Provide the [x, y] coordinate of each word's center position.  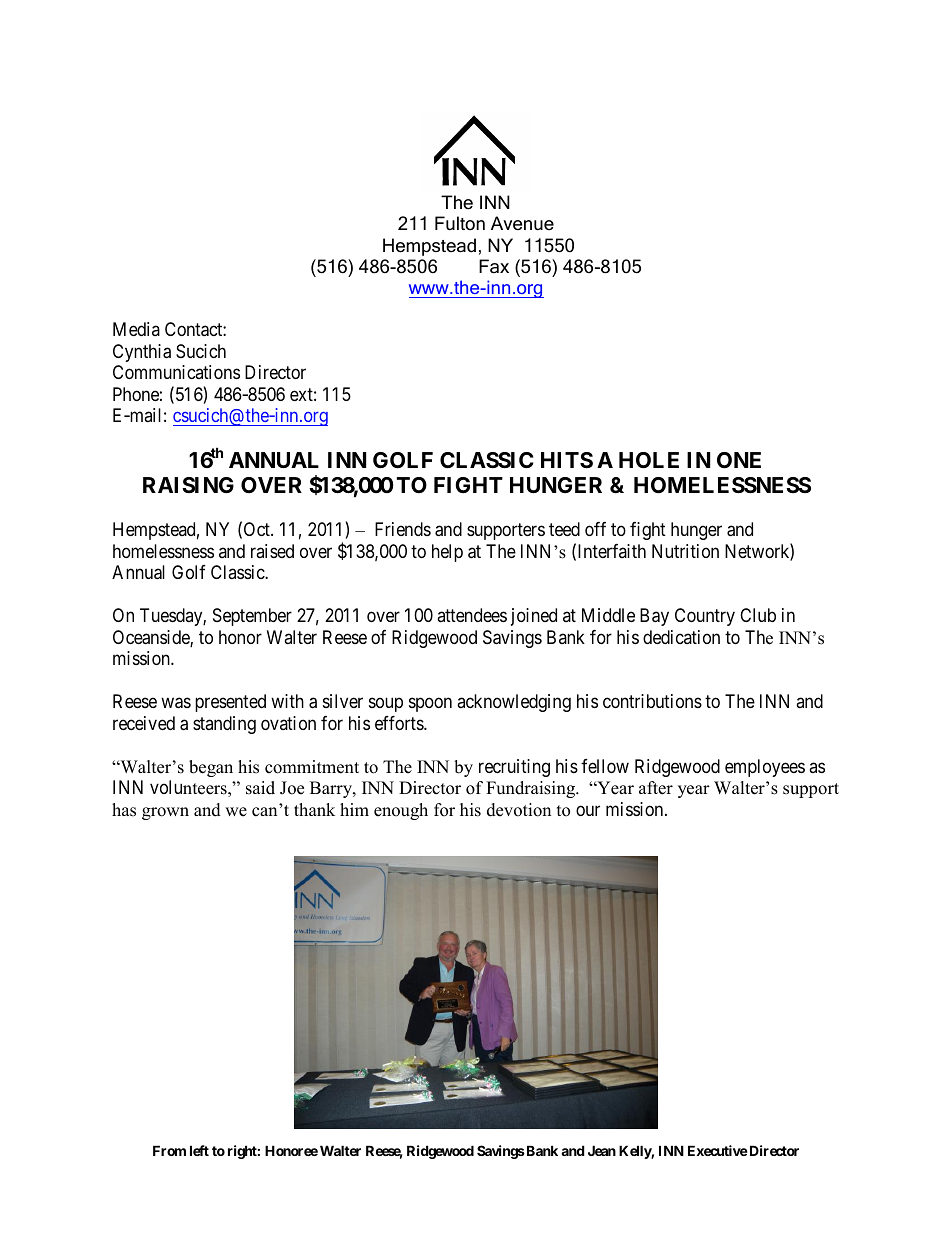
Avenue [522, 223]
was [176, 703]
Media [136, 329]
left [199, 1150]
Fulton [460, 223]
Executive [718, 1150]
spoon [430, 705]
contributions [652, 701]
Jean [602, 1150]
